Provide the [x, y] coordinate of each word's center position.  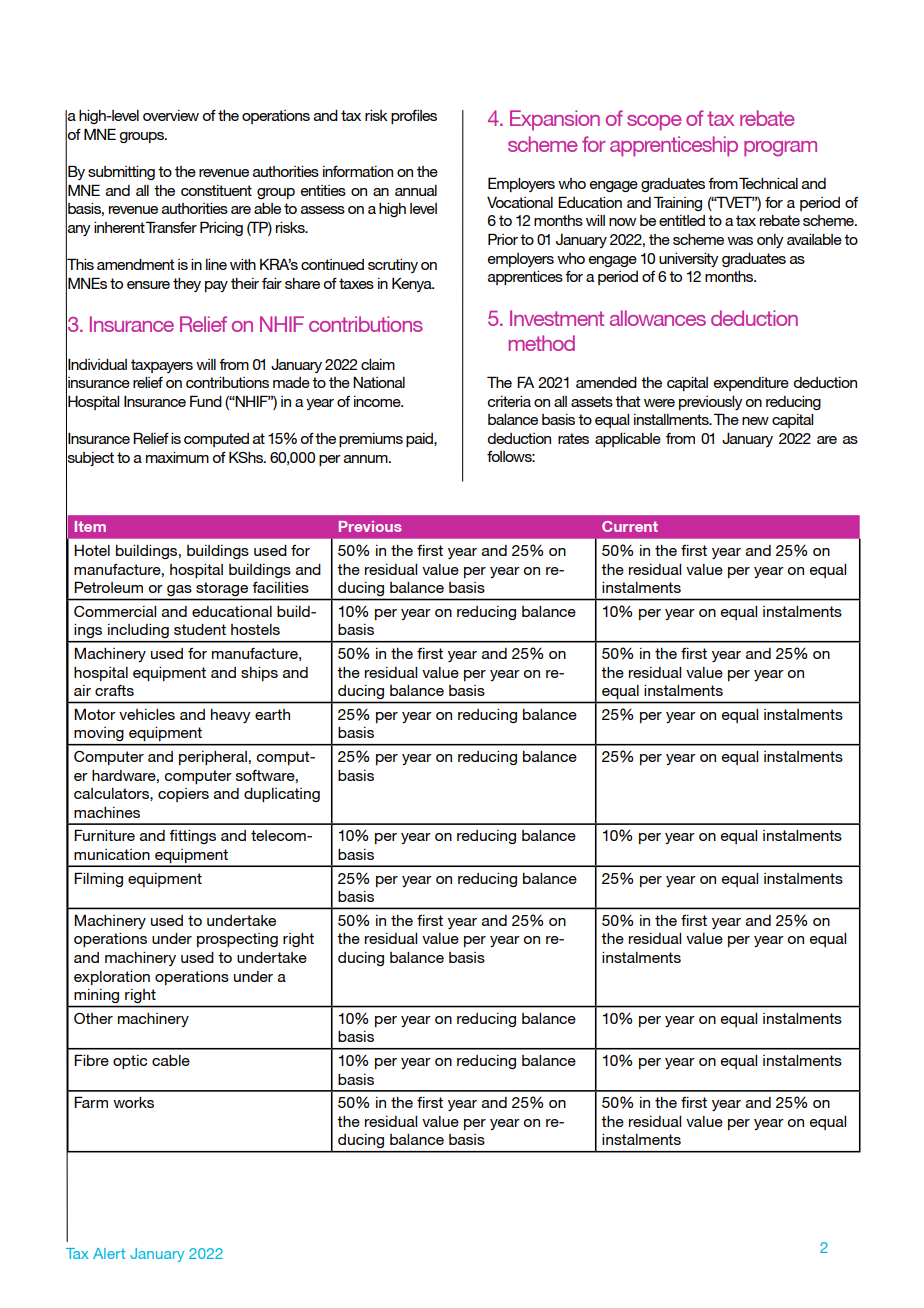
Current [630, 526]
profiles [414, 117]
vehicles [147, 714]
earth [272, 714]
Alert [109, 1253]
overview [171, 115]
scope [654, 123]
